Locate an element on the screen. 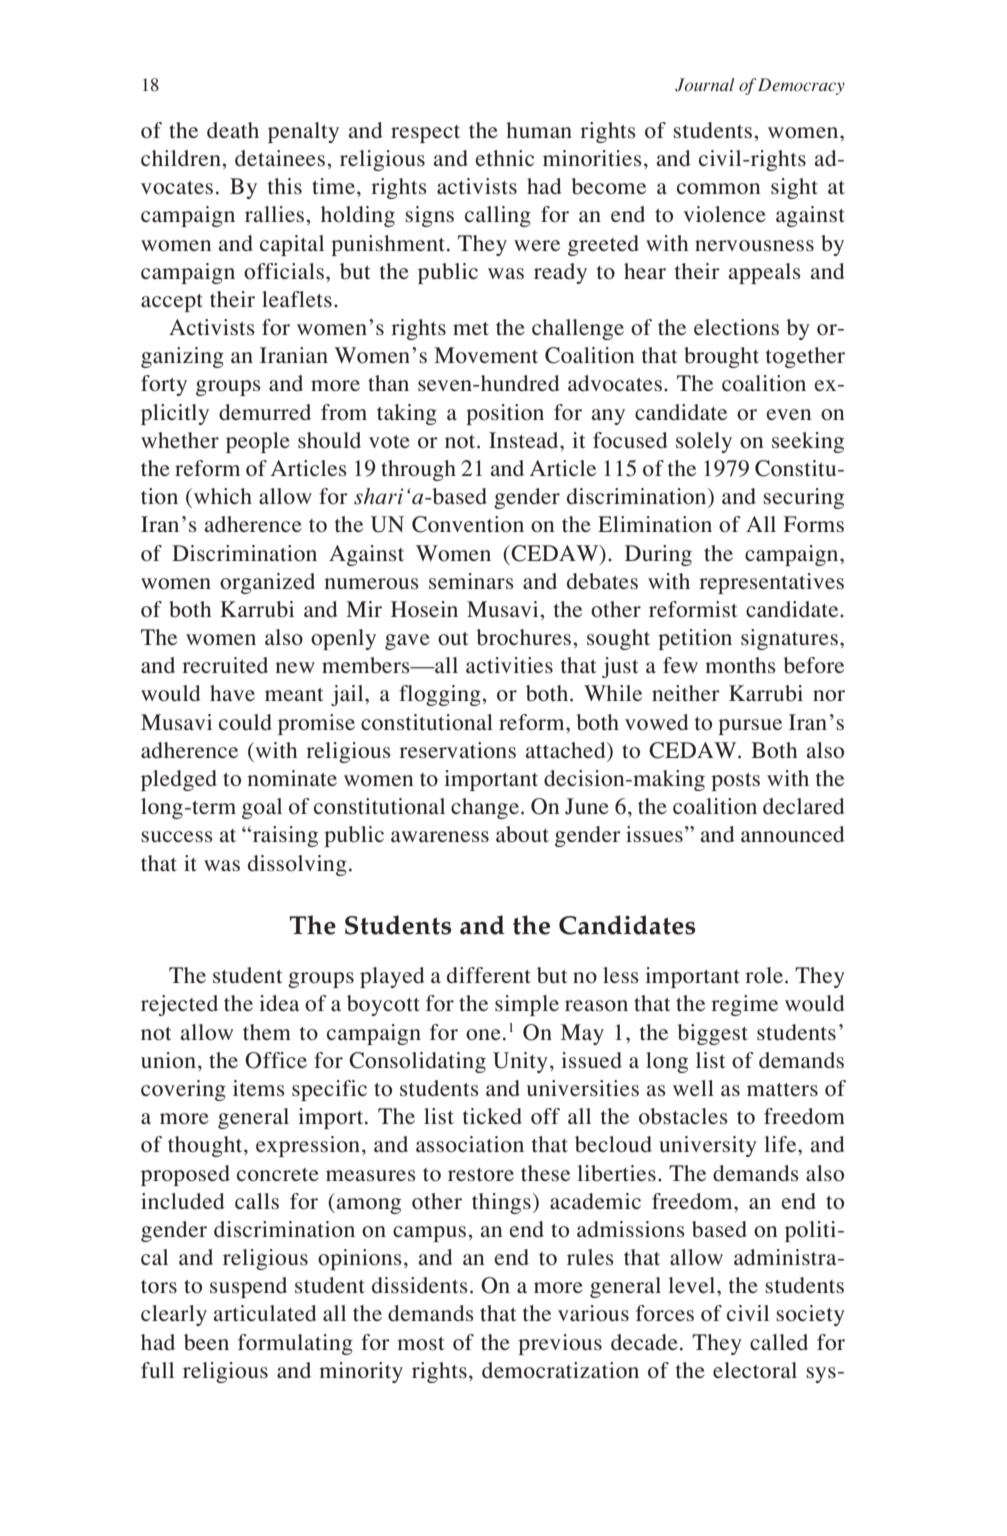 The width and height of the screenshot is (1007, 1536). Journal is located at coordinates (704, 85).
